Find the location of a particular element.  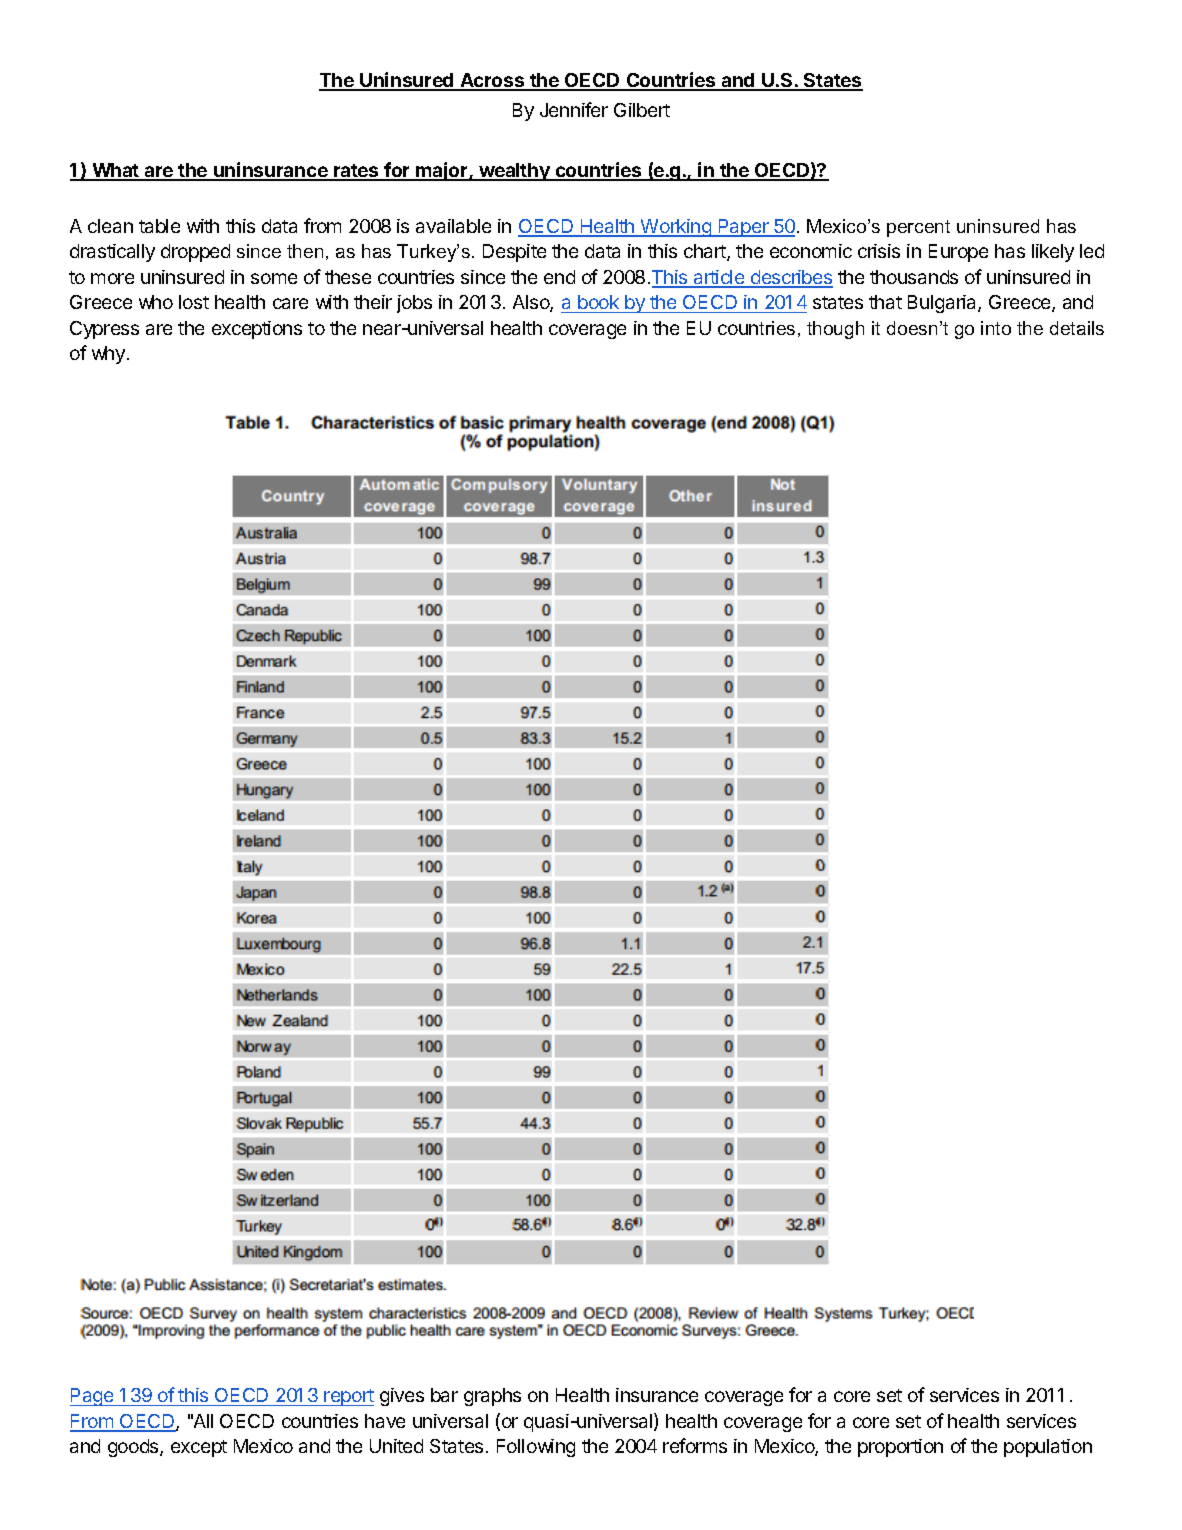

What is located at coordinates (115, 171).
